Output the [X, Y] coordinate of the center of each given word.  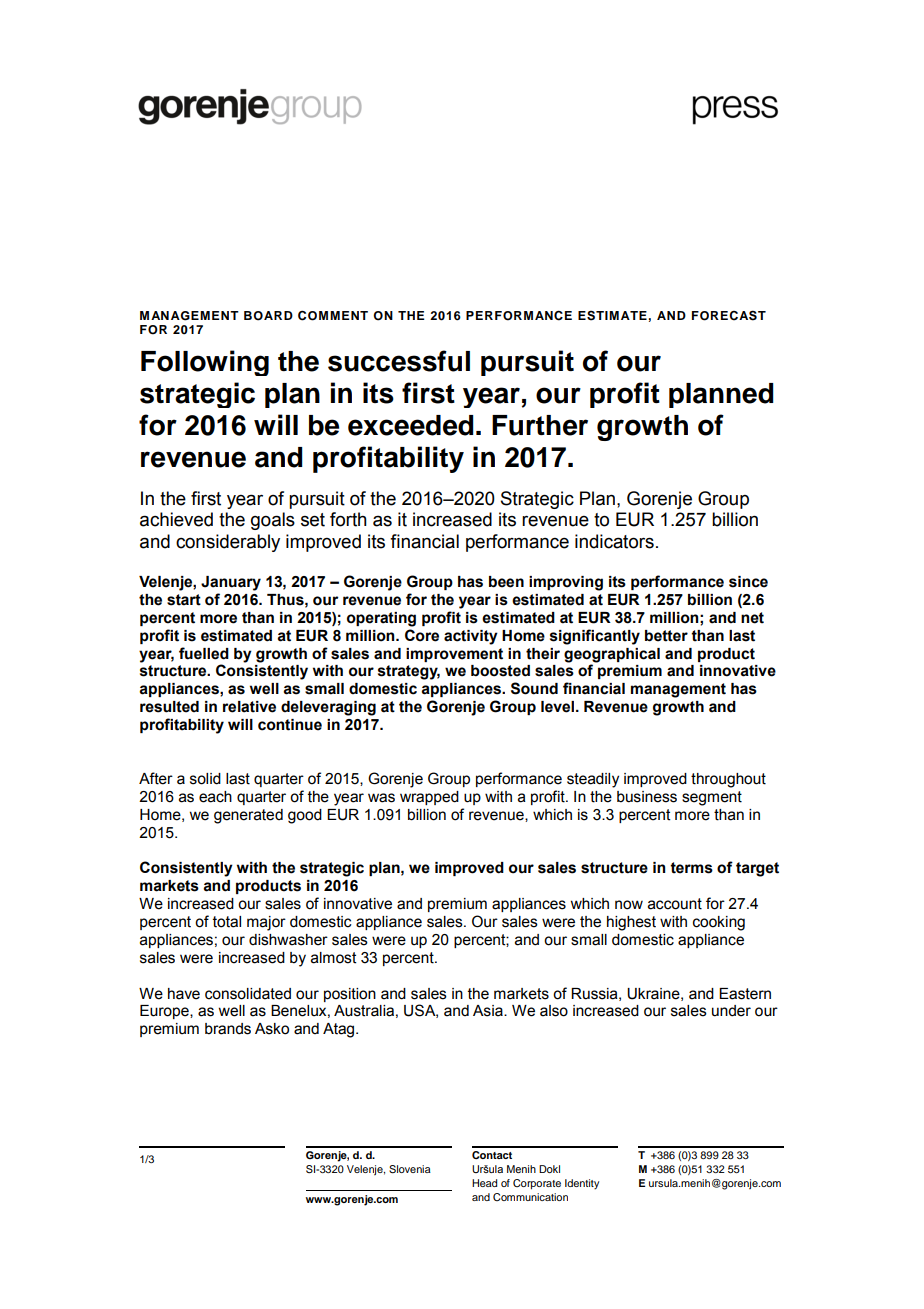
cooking [719, 923]
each [215, 797]
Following [205, 363]
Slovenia [410, 1169]
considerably [228, 543]
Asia [489, 1011]
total [227, 922]
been [506, 582]
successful [399, 361]
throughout [728, 780]
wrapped [429, 798]
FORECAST [729, 315]
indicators [614, 541]
